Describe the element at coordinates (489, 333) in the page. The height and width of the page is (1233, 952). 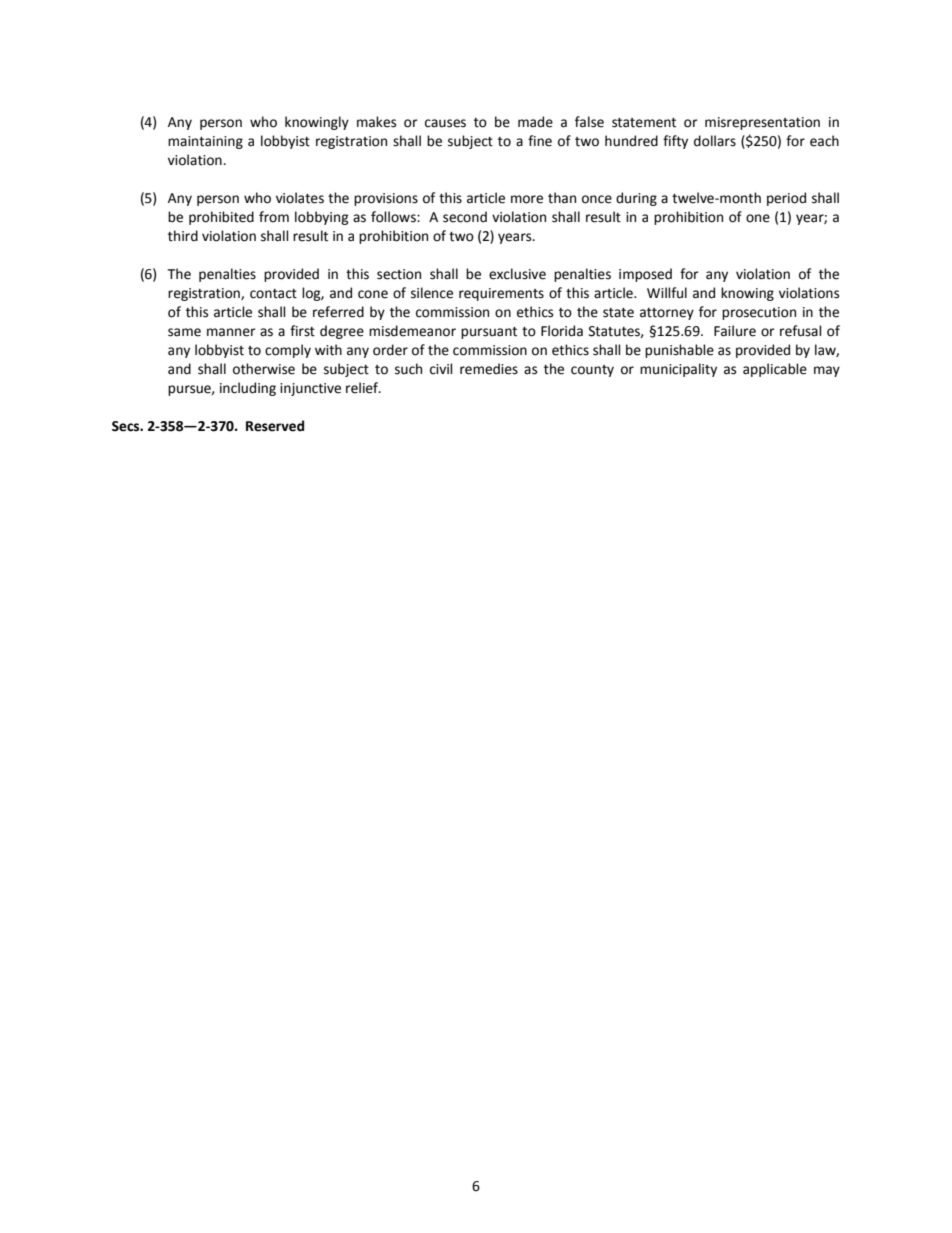
I see `pursuant` at that location.
